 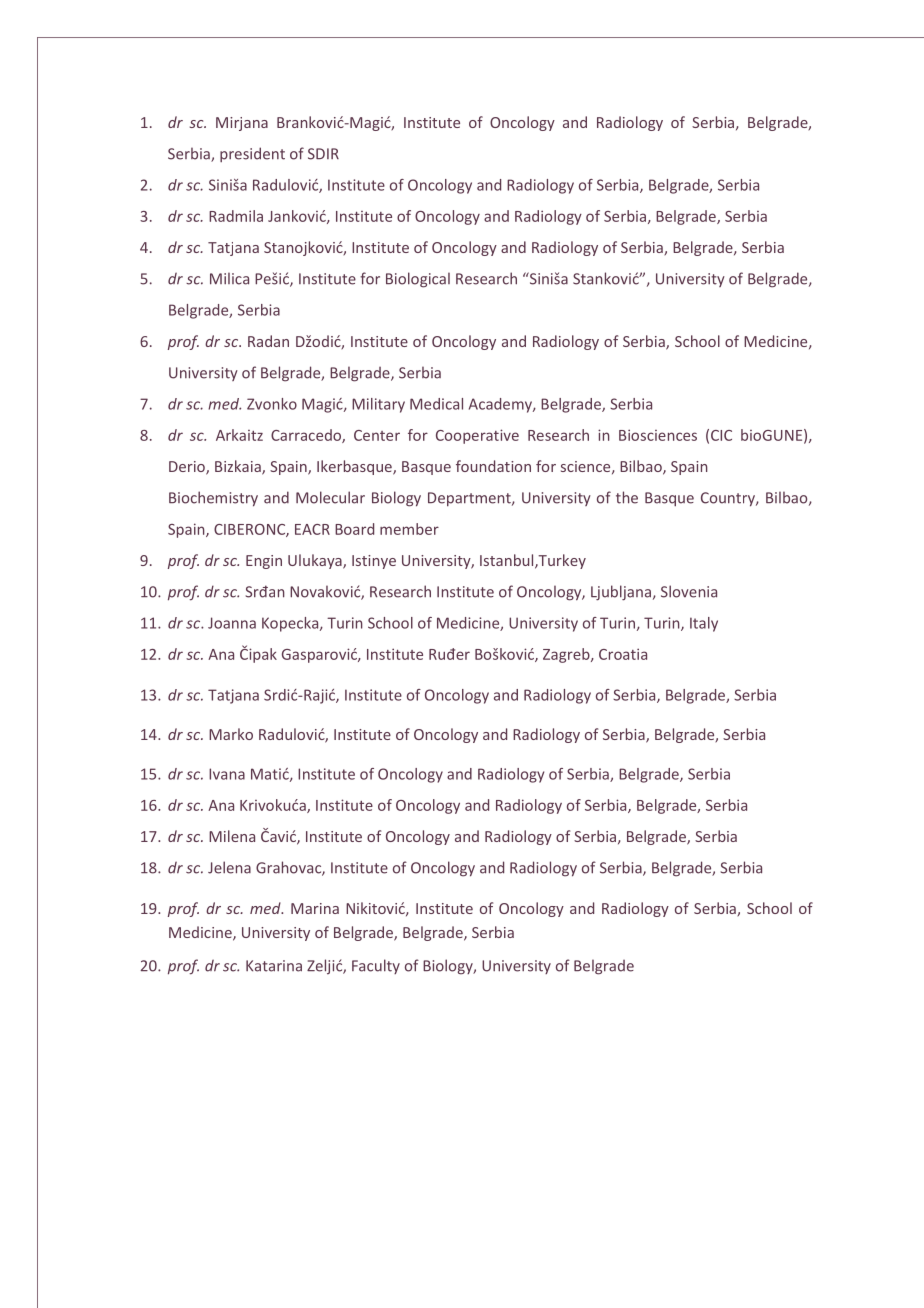 What do you see at coordinates (721, 435) in the screenshot?
I see `CIC` at bounding box center [721, 435].
